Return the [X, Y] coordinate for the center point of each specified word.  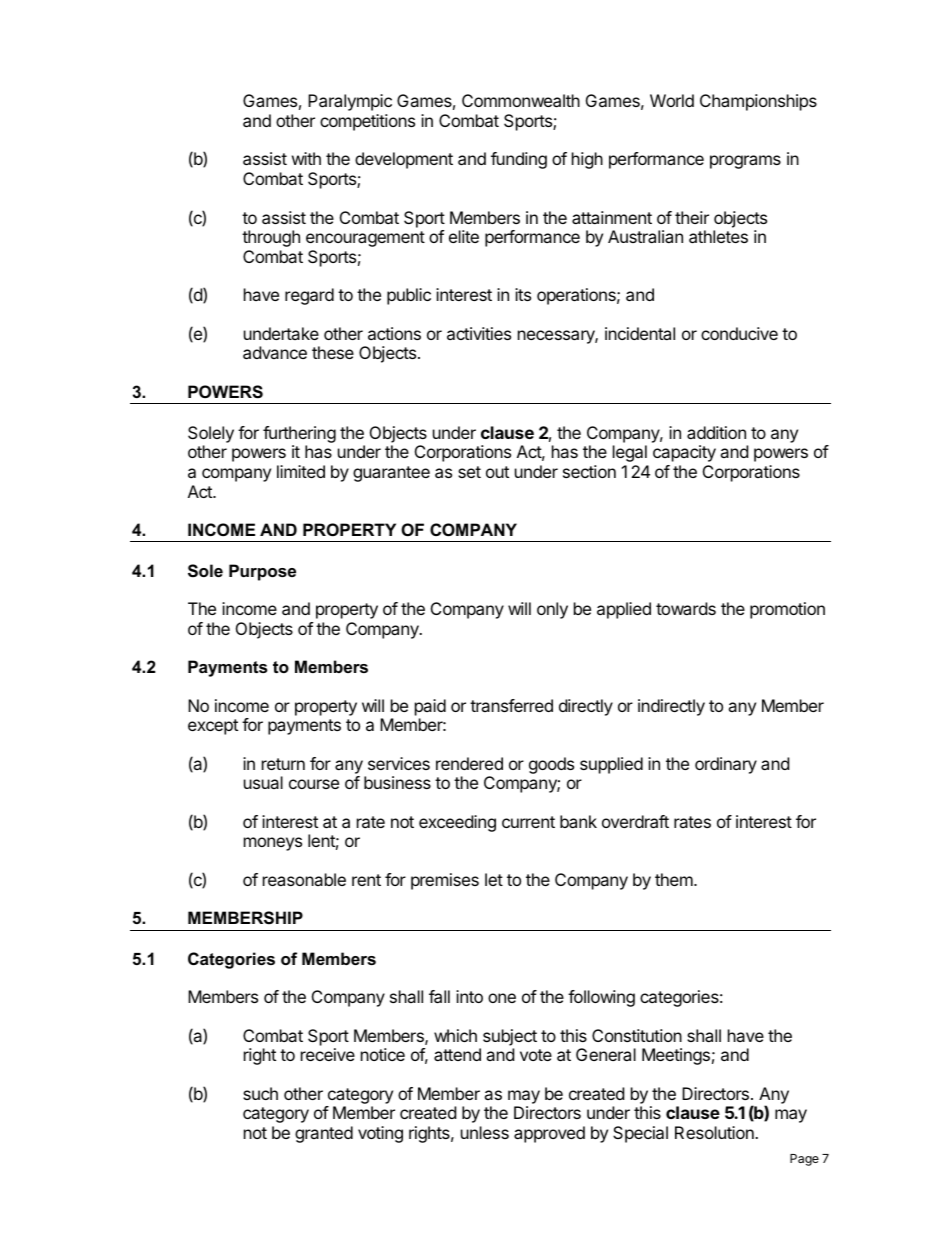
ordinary [726, 765]
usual [263, 782]
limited [301, 471]
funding [519, 160]
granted [324, 1134]
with [306, 158]
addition [716, 432]
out [497, 472]
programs [745, 162]
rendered [469, 763]
